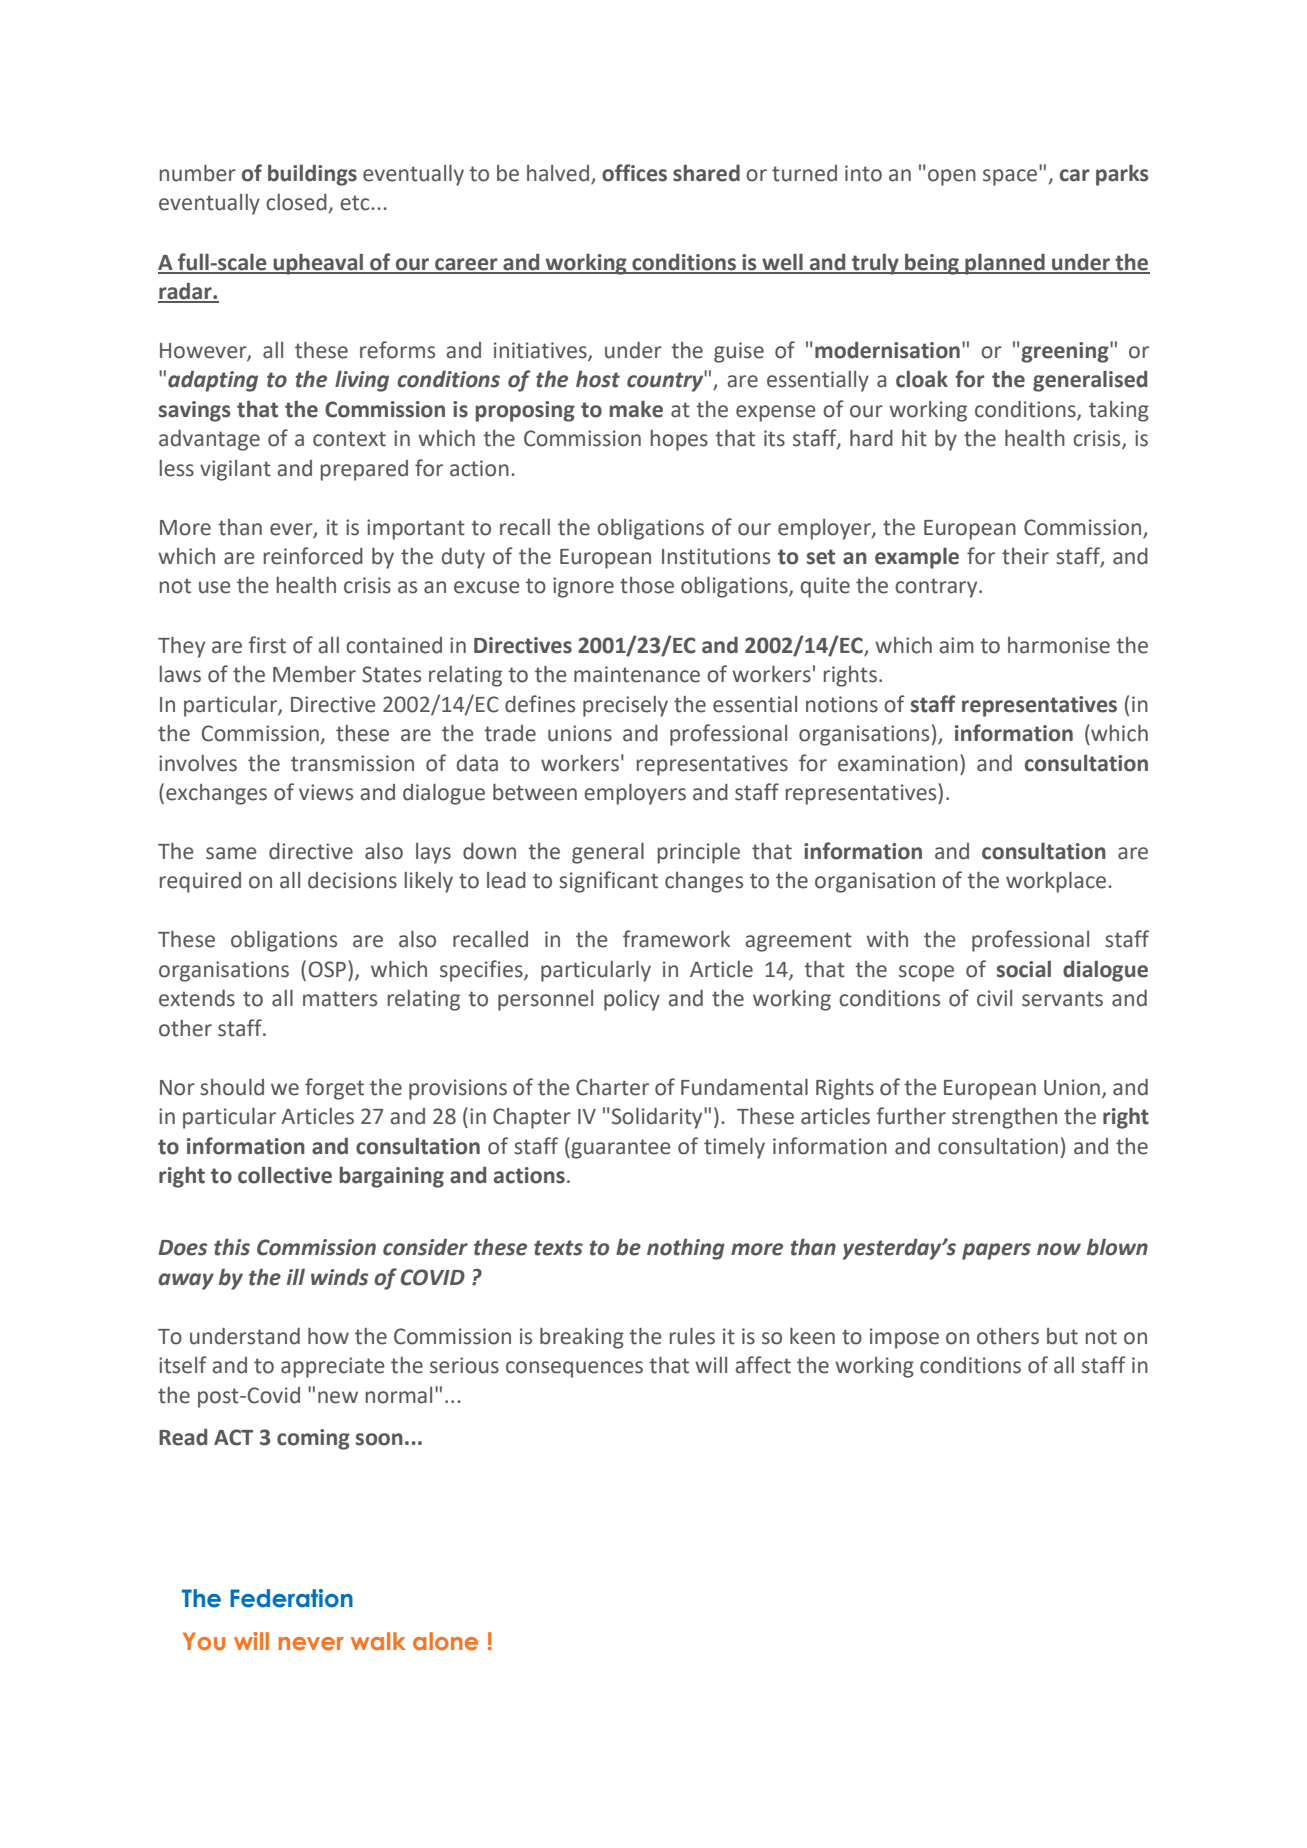 This page has height=1848, width=1307. Describe the element at coordinates (291, 1598) in the page. I see `Federation` at that location.
